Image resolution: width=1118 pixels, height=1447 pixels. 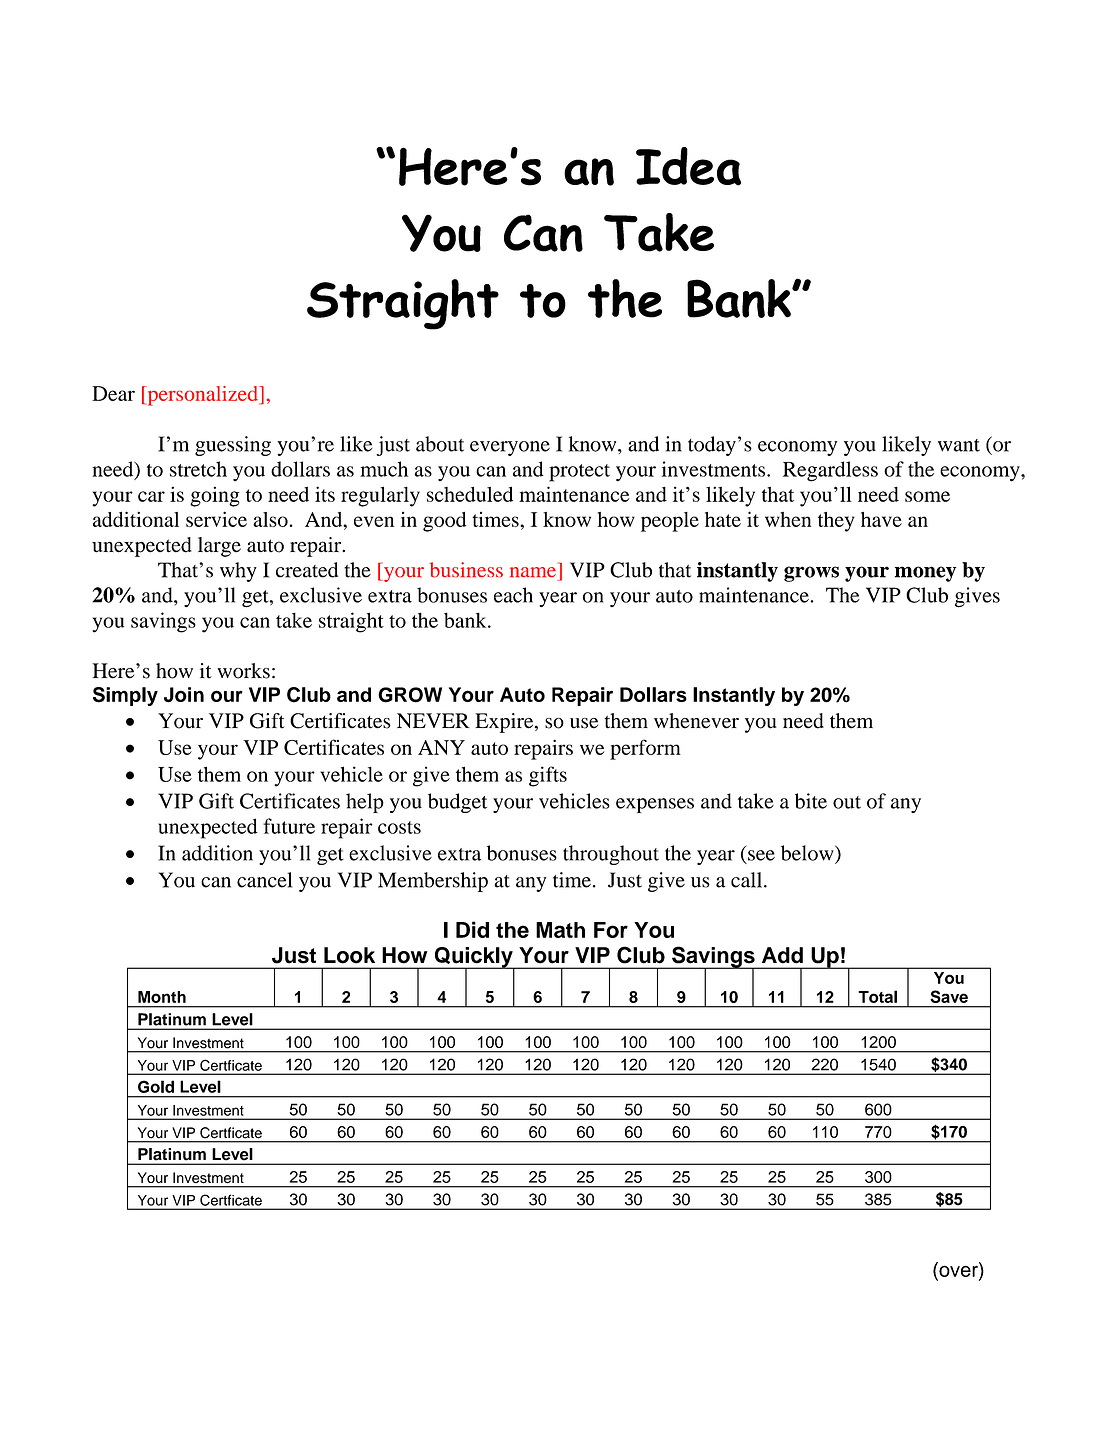 I want to click on personalized, so click(x=202, y=396).
